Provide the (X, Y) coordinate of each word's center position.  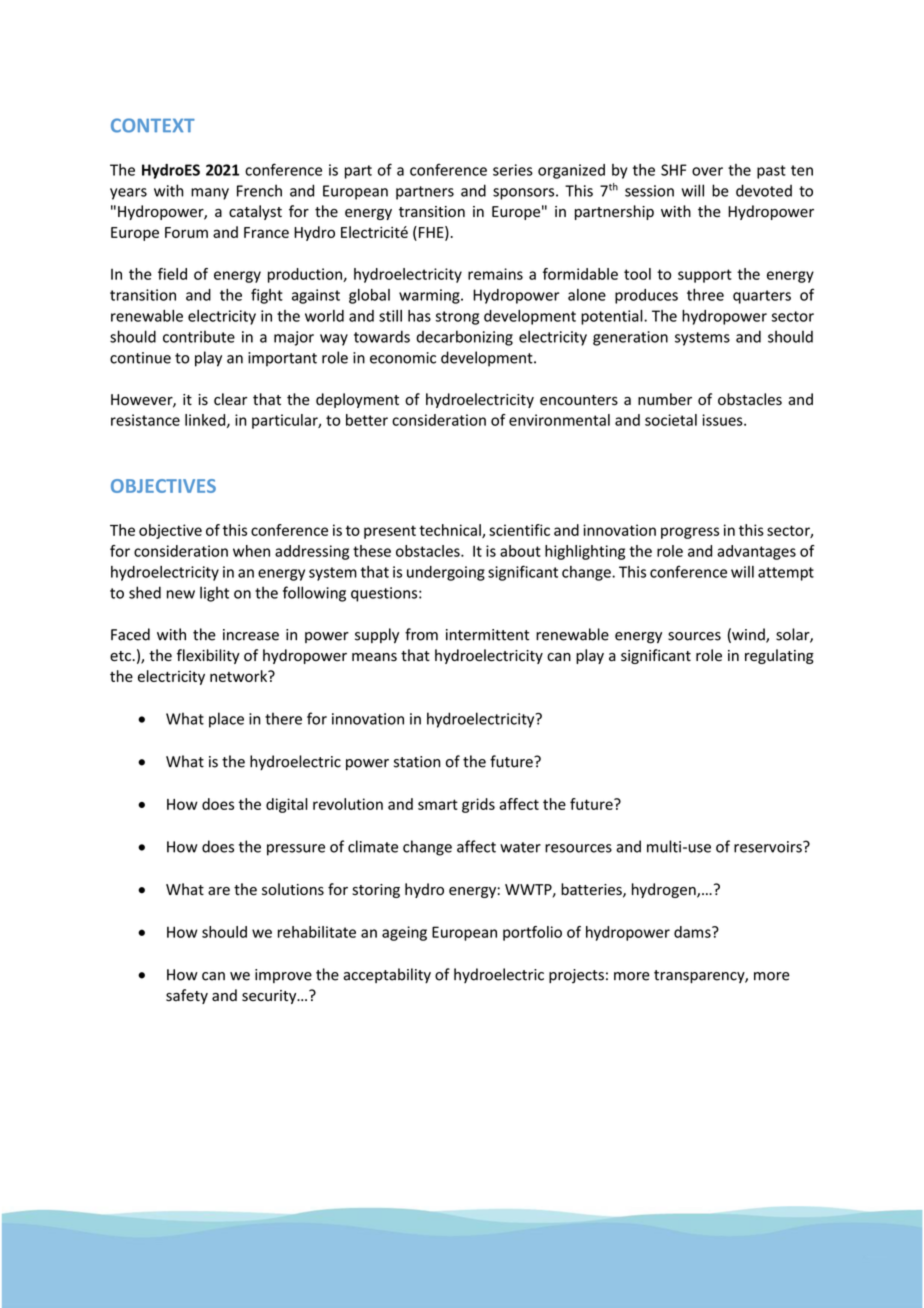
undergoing (446, 573)
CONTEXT (153, 125)
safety (187, 996)
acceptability (387, 975)
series (513, 170)
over (707, 171)
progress (690, 533)
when (251, 551)
